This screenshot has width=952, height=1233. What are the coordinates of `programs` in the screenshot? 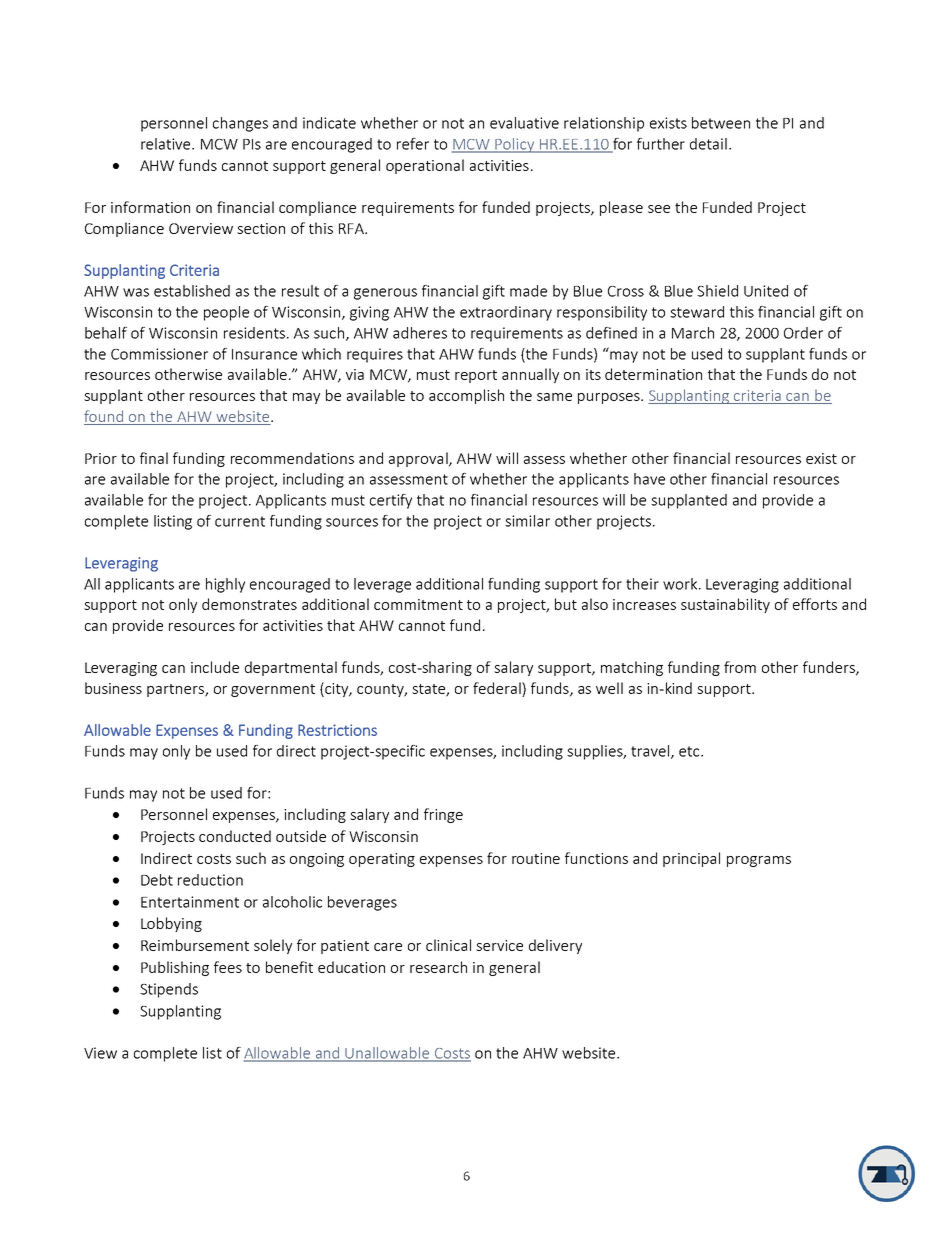 It's located at (759, 861).
